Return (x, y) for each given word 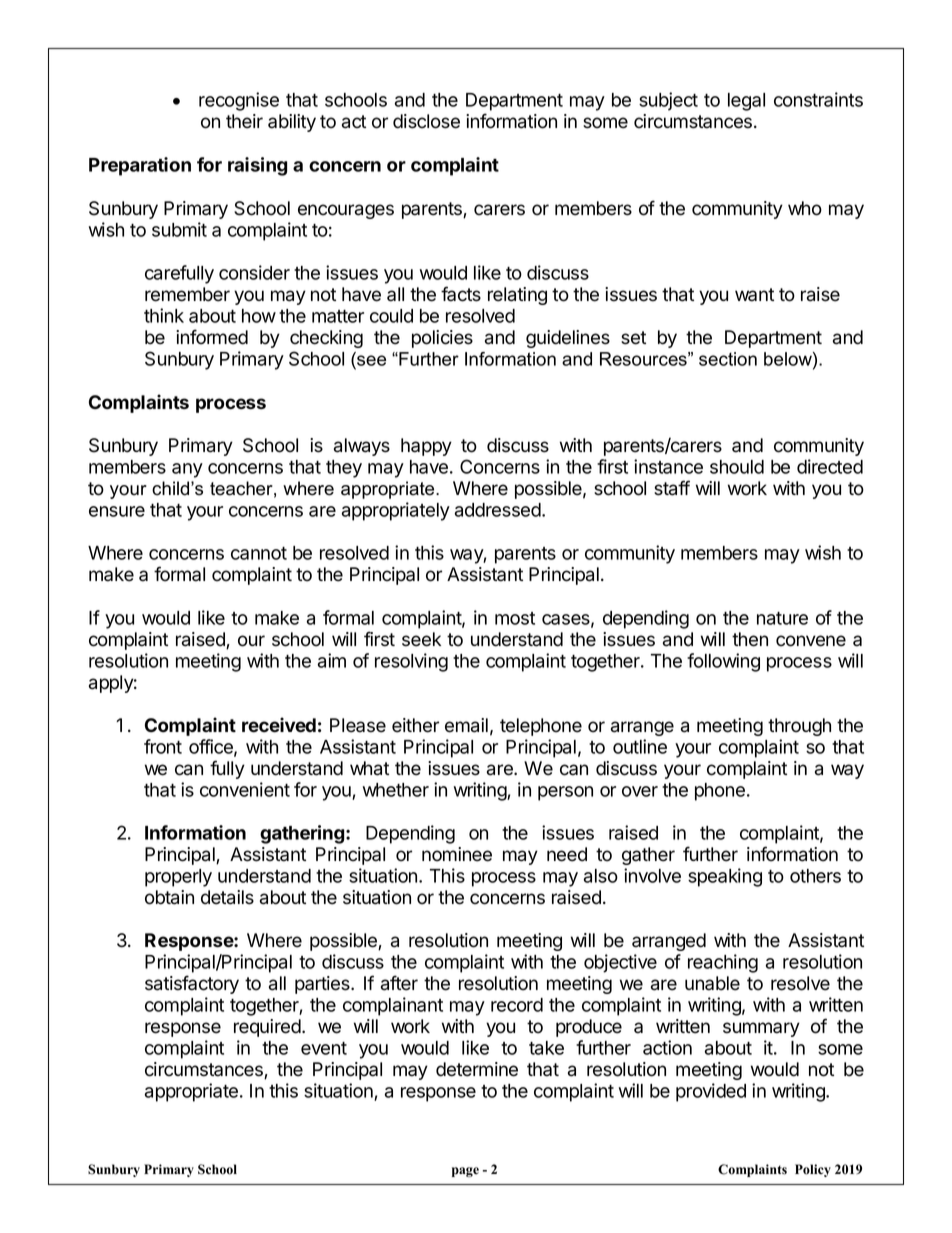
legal (746, 102)
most (515, 618)
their (244, 121)
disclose (426, 121)
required (267, 1028)
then (750, 639)
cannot (259, 553)
